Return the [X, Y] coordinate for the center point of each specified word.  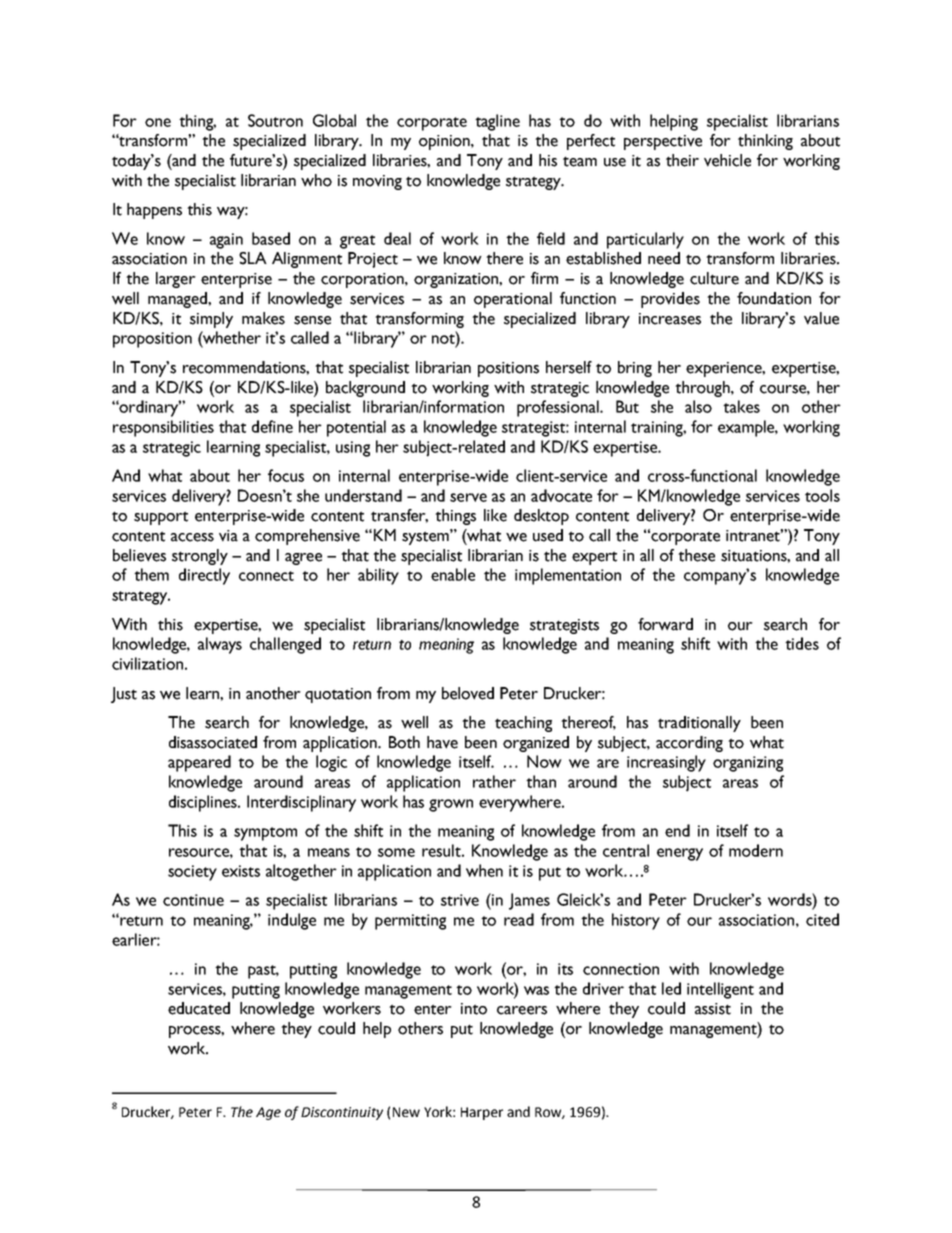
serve [468, 497]
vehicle [727, 160]
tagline [497, 122]
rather [494, 781]
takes [741, 406]
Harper [482, 1113]
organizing [748, 764]
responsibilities [163, 428]
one [158, 122]
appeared [199, 763]
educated [199, 1008]
